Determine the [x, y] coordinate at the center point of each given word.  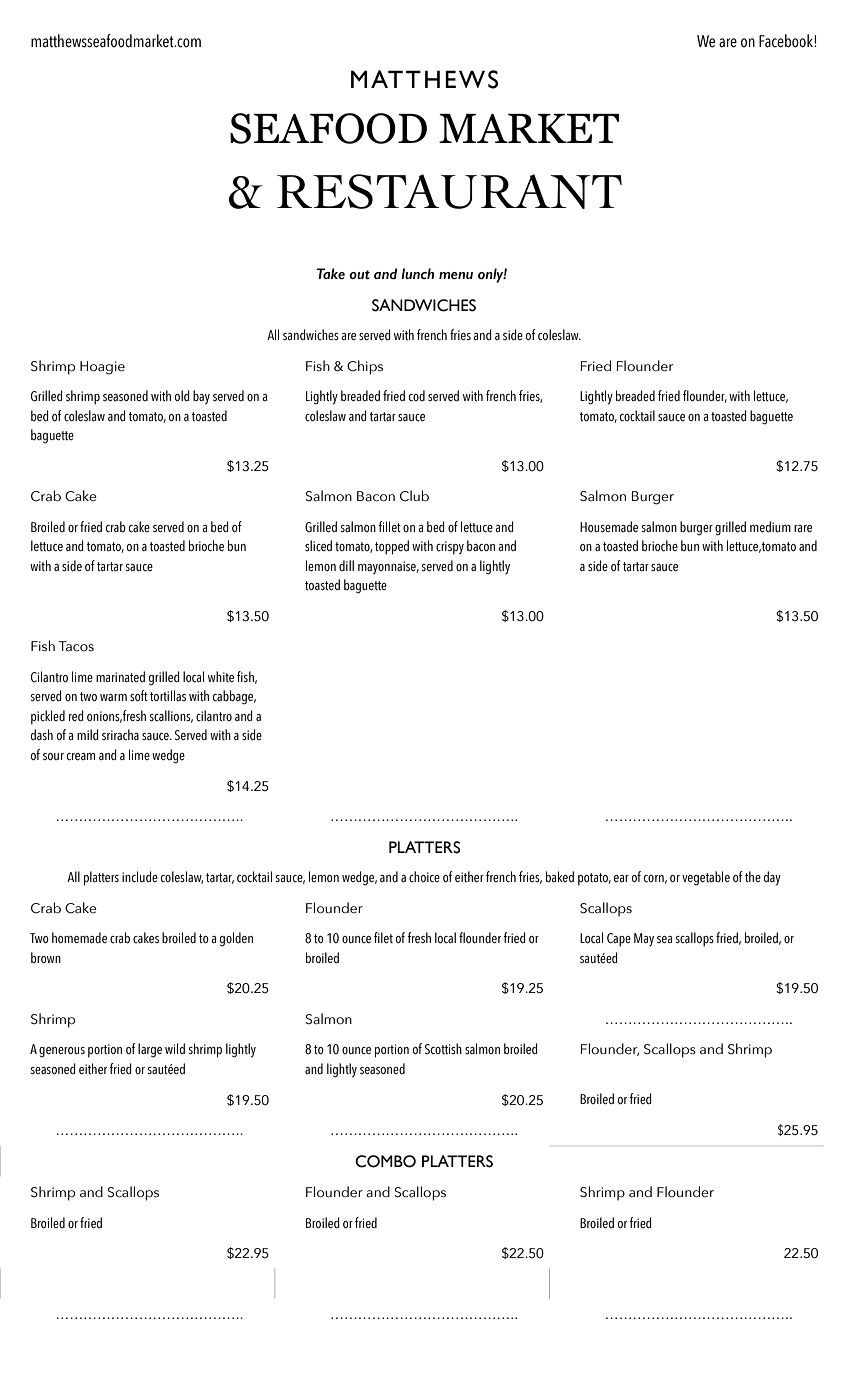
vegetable [706, 878]
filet [383, 937]
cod [417, 396]
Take [331, 273]
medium [770, 526]
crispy [450, 548]
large [150, 1050]
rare [803, 528]
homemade [79, 937]
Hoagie [102, 368]
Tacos [76, 646]
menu [456, 275]
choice [424, 877]
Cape [619, 940]
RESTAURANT [449, 191]
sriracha [120, 734]
